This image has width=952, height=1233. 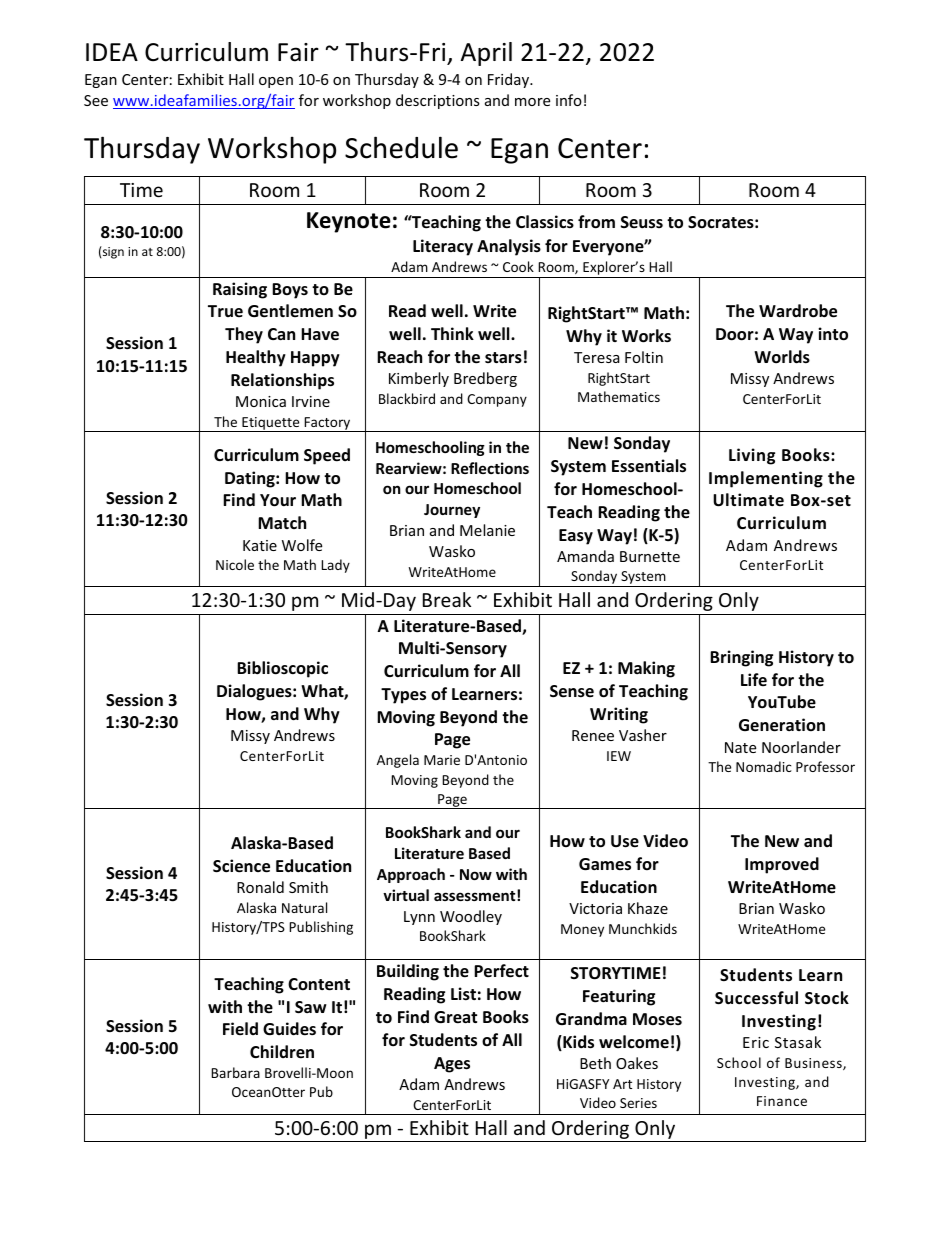 What do you see at coordinates (442, 760) in the image?
I see `Marie` at bounding box center [442, 760].
